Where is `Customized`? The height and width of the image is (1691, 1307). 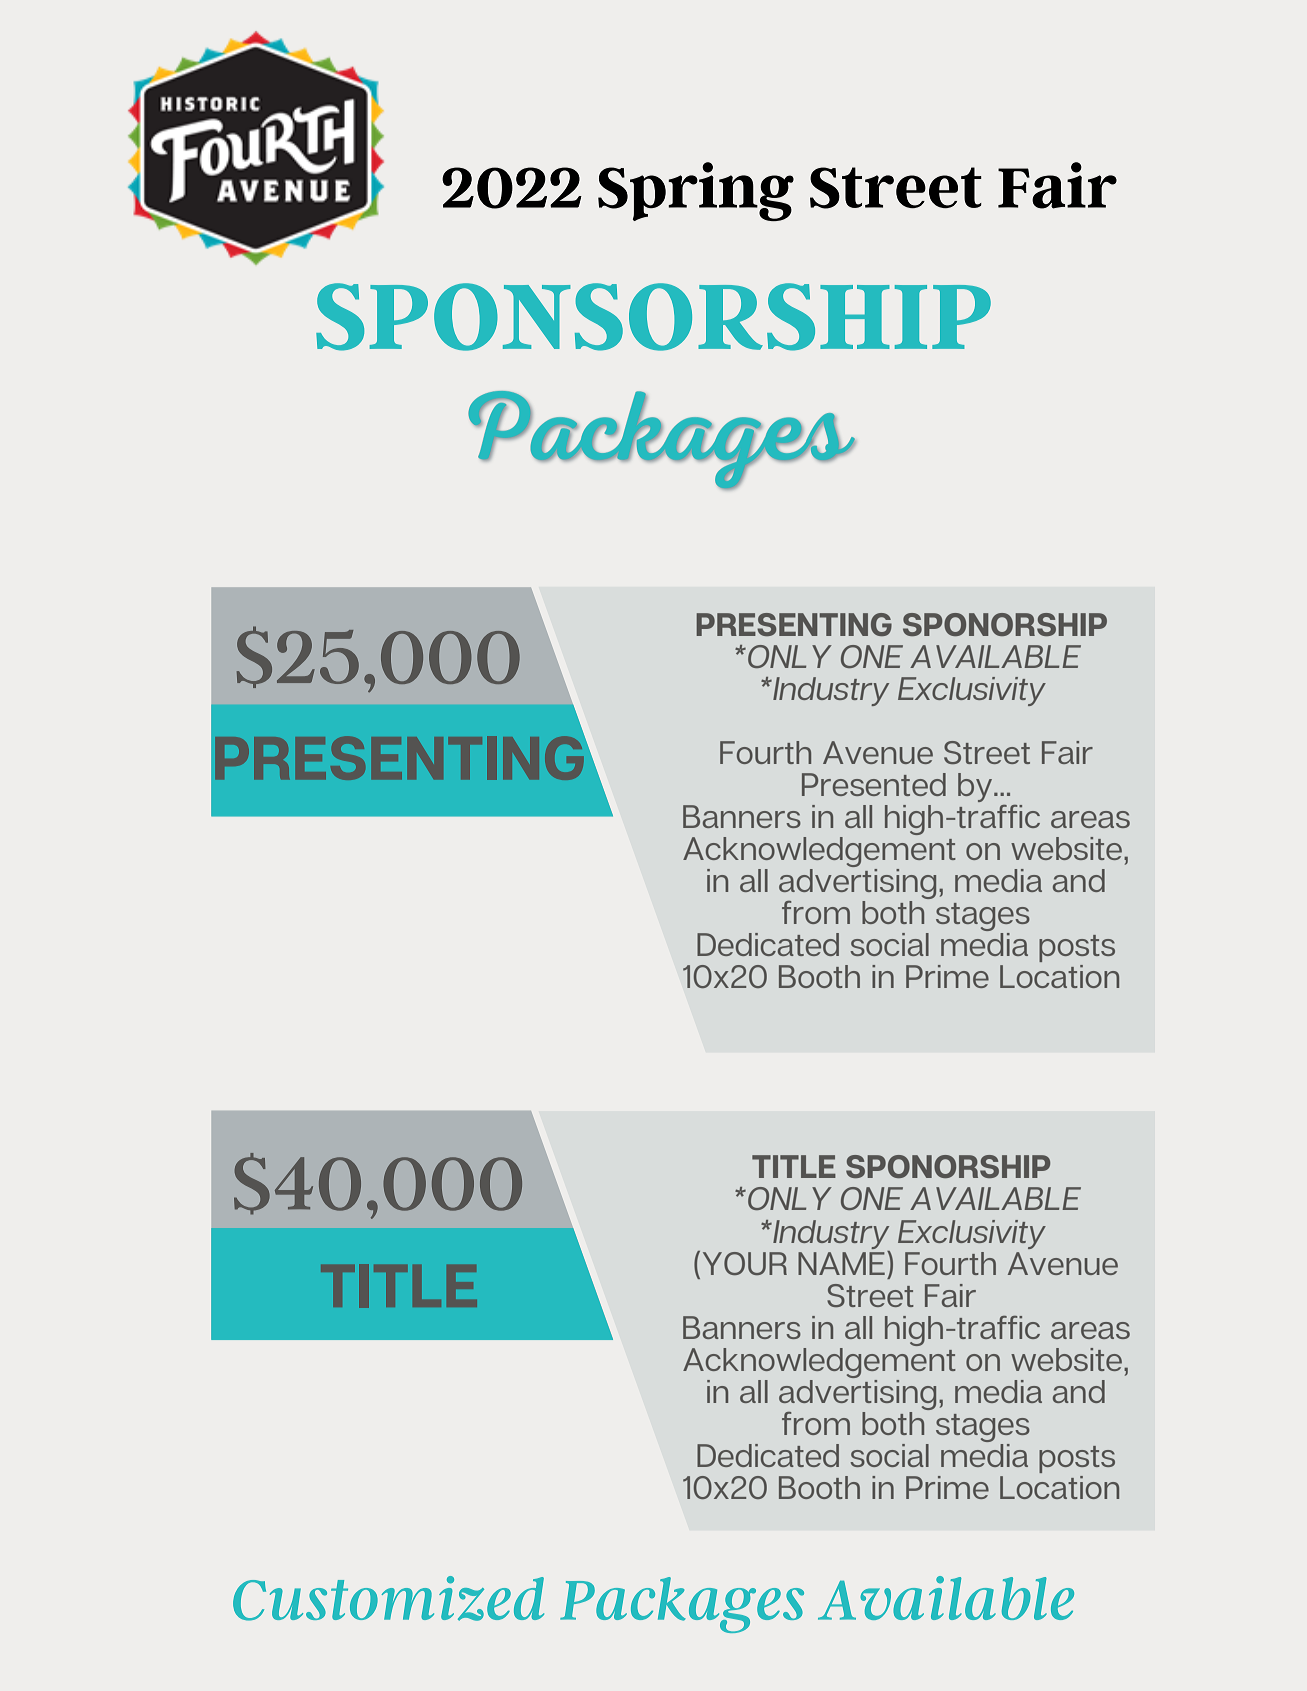
Customized is located at coordinates (388, 1598).
